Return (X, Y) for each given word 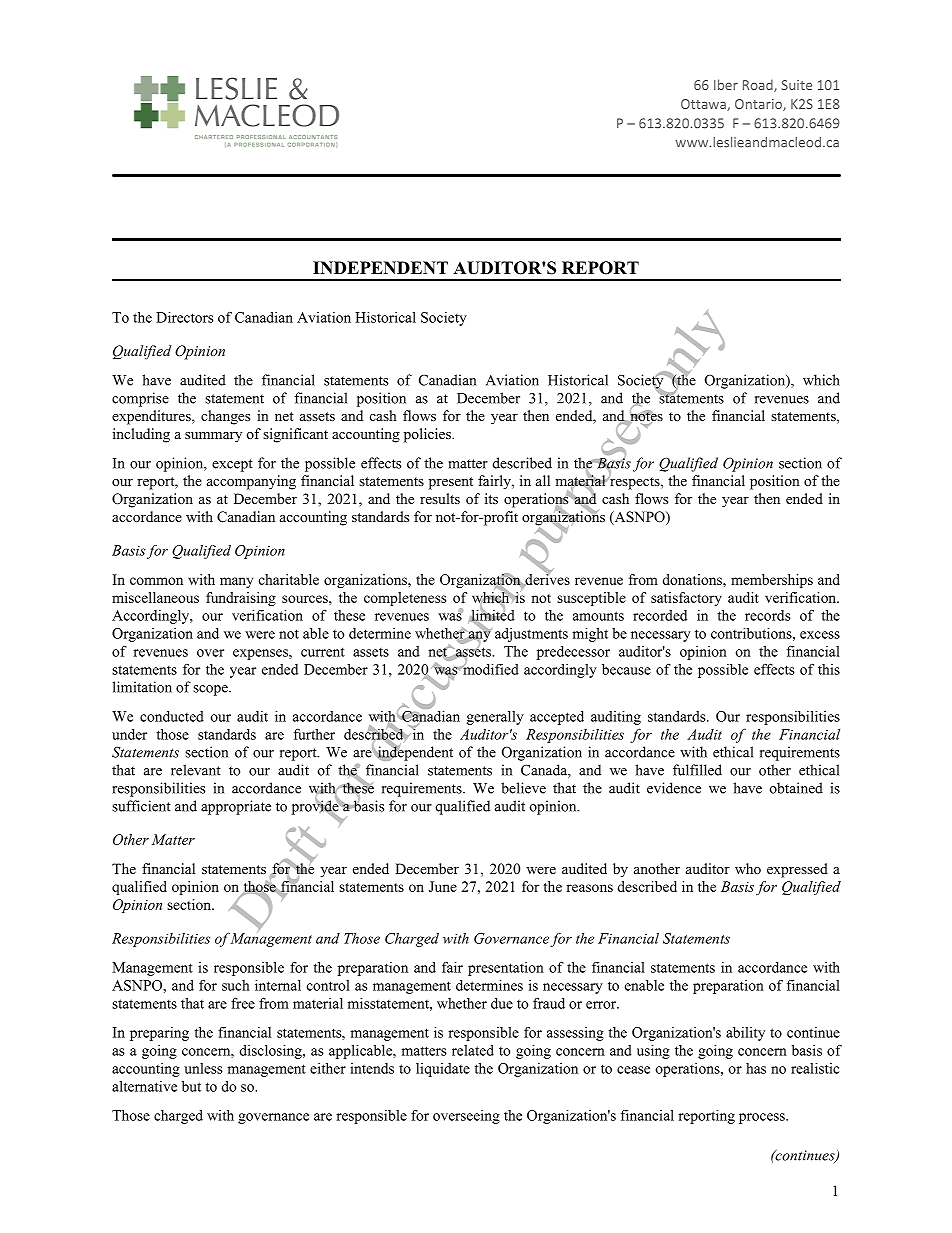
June (443, 886)
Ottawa (704, 105)
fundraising (241, 599)
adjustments (531, 635)
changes (225, 417)
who (748, 868)
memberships (772, 581)
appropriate (236, 807)
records (767, 615)
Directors (184, 317)
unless (203, 1068)
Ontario (759, 105)
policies (428, 435)
